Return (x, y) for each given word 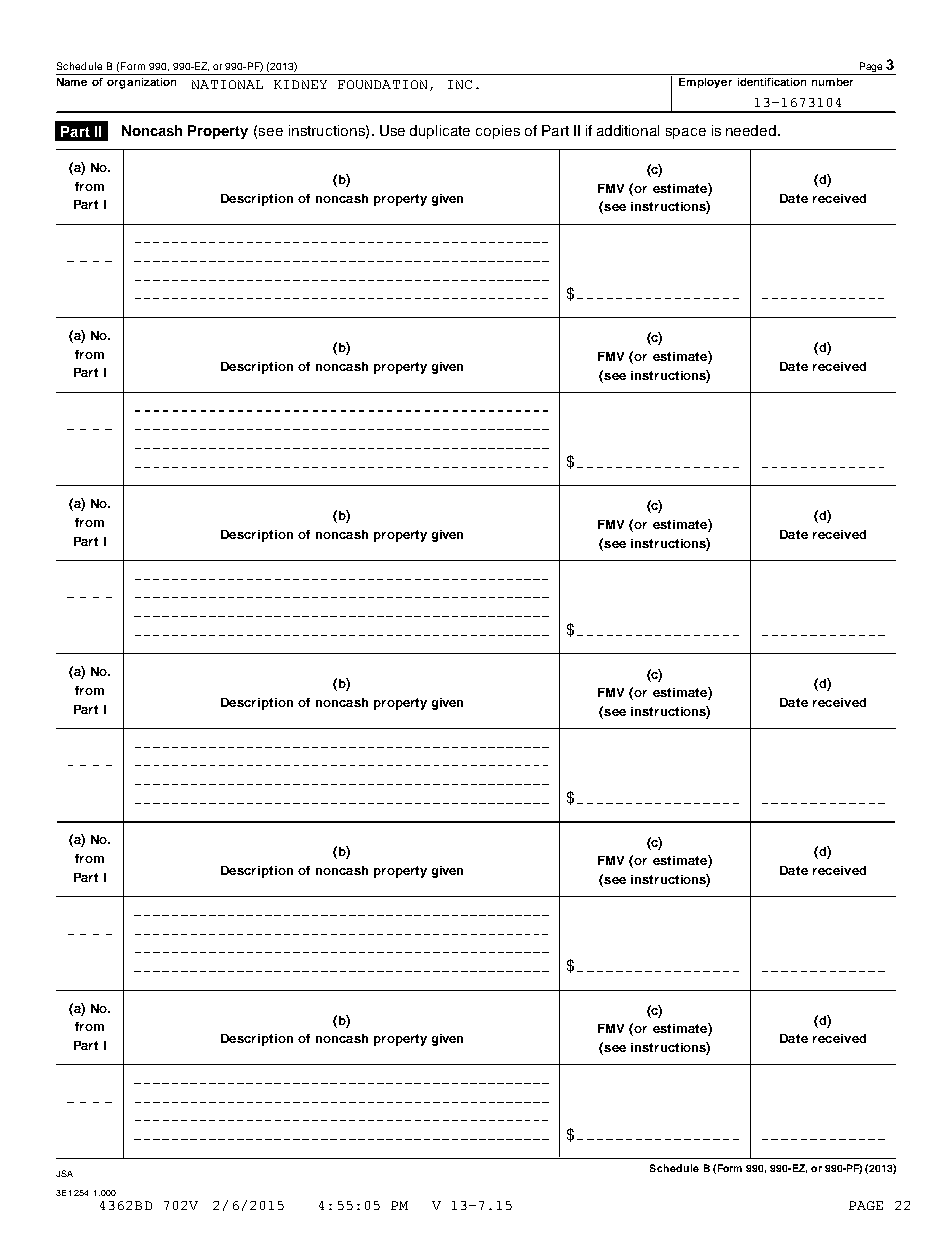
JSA (64, 1173)
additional (628, 130)
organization (141, 83)
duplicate (440, 132)
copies (498, 132)
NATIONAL (227, 84)
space (686, 133)
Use (392, 130)
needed (752, 130)
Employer (705, 83)
